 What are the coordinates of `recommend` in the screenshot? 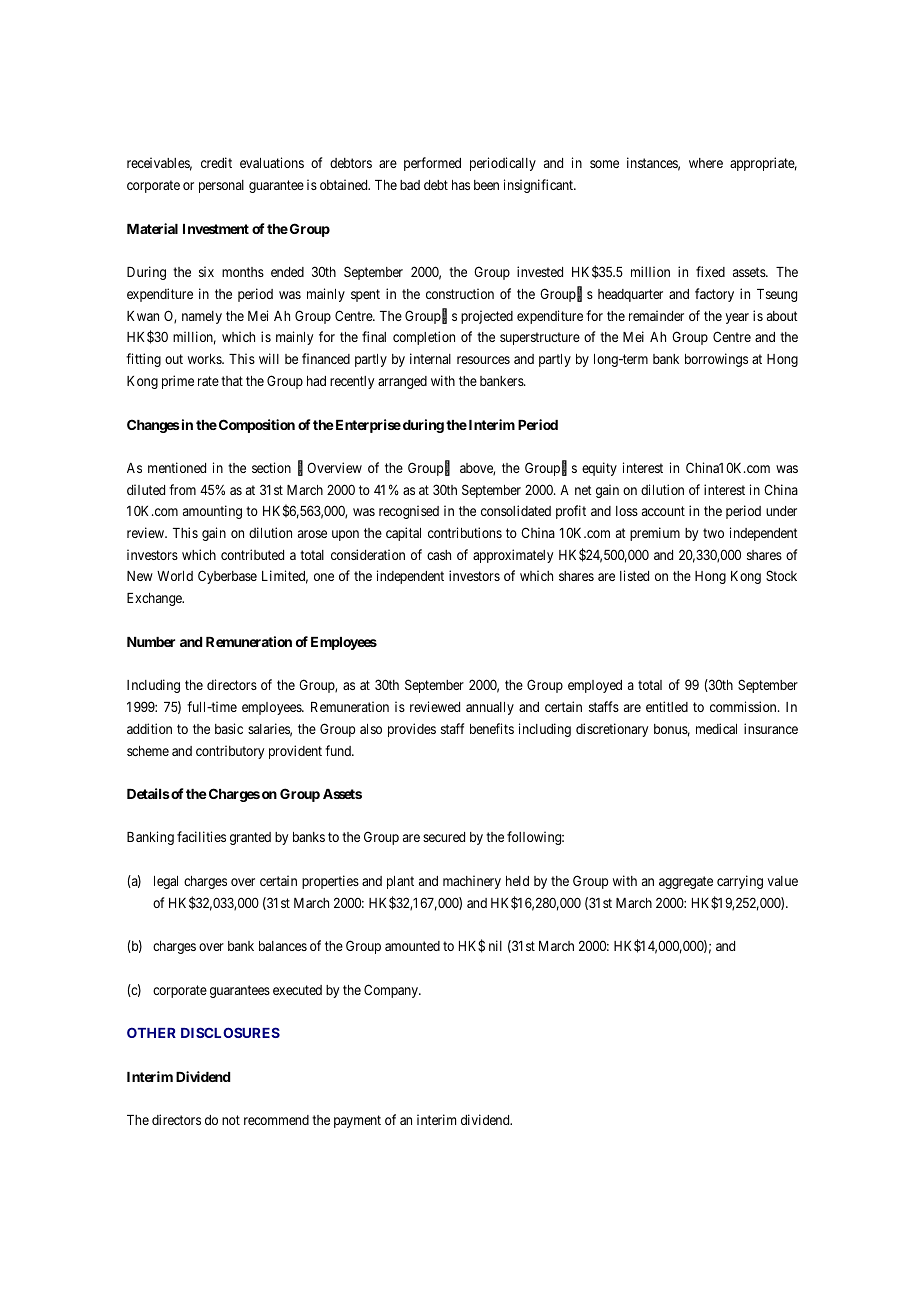 It's located at (276, 1120).
